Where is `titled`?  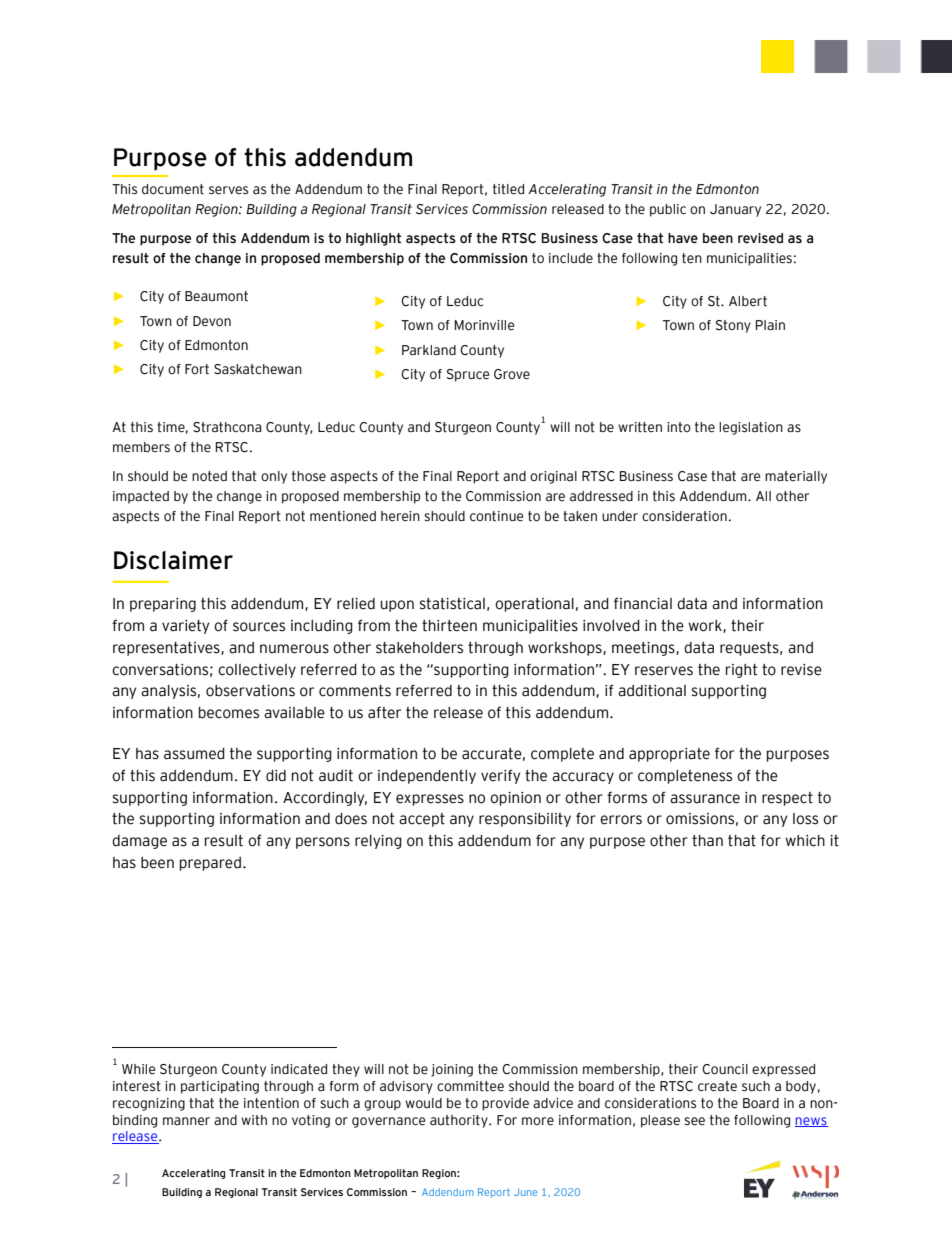 titled is located at coordinates (508, 189).
